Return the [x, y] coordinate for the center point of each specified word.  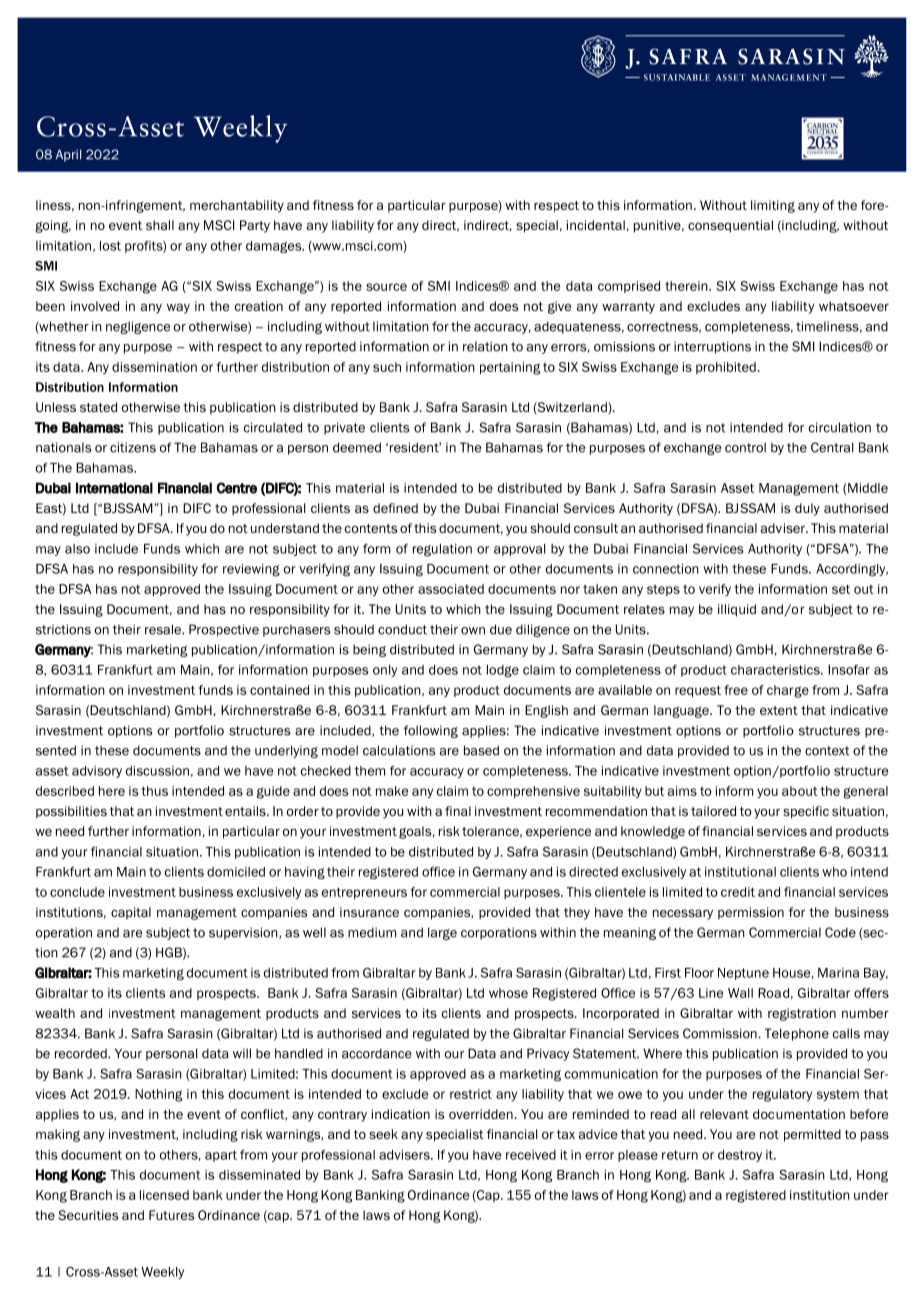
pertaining [510, 368]
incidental [596, 225]
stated [98, 407]
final [458, 811]
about [800, 791]
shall [160, 225]
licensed [164, 1195]
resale [164, 629]
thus [154, 791]
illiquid [737, 610]
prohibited [726, 368]
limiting [773, 206]
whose [508, 993]
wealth [55, 1013]
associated [451, 589]
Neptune [743, 974]
